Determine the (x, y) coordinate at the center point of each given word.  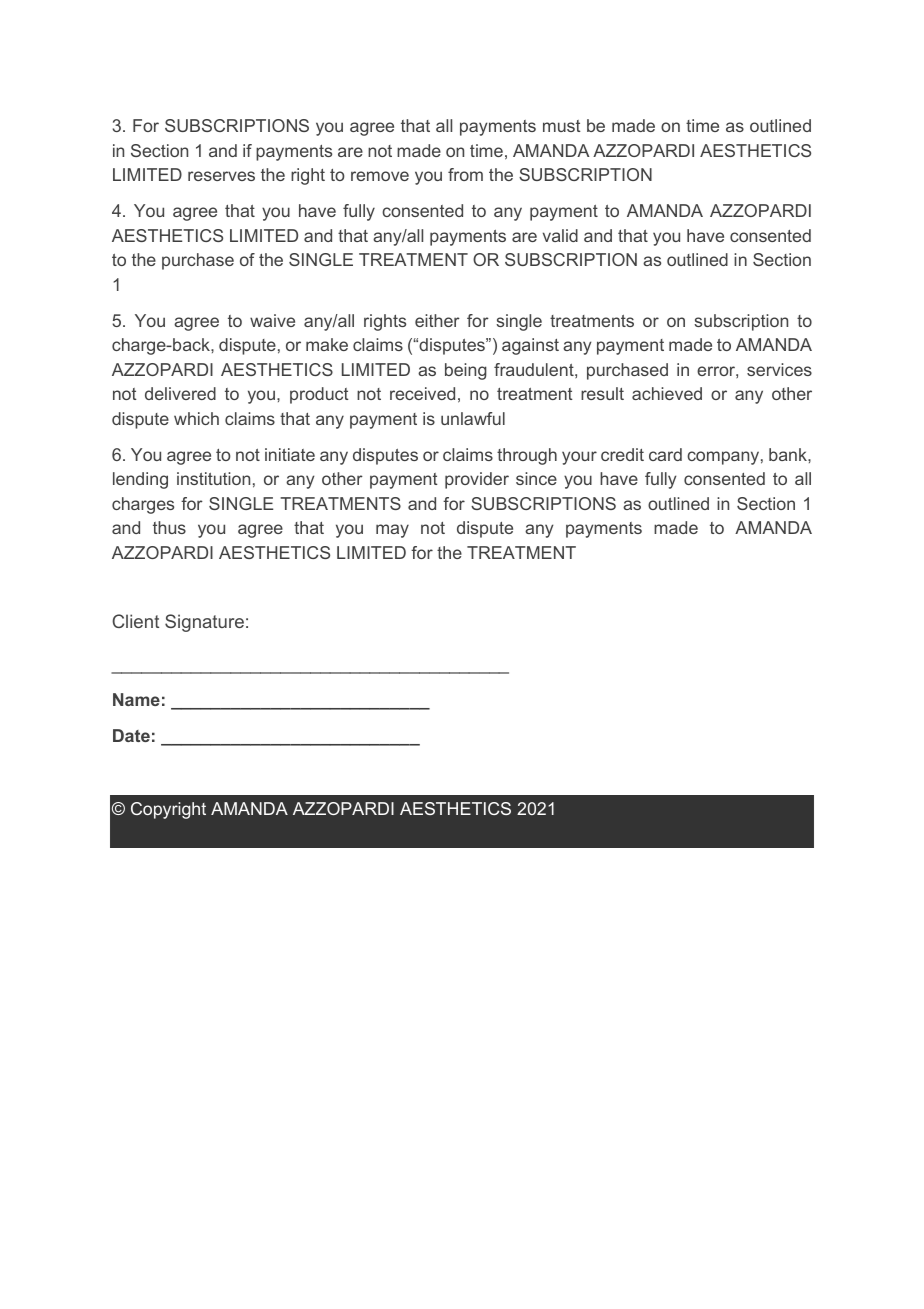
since (536, 478)
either (437, 320)
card (665, 454)
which (196, 418)
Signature (204, 623)
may (392, 531)
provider (477, 480)
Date (131, 735)
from (465, 174)
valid (560, 235)
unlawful (473, 418)
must (562, 126)
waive (272, 320)
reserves (221, 176)
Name (136, 699)
